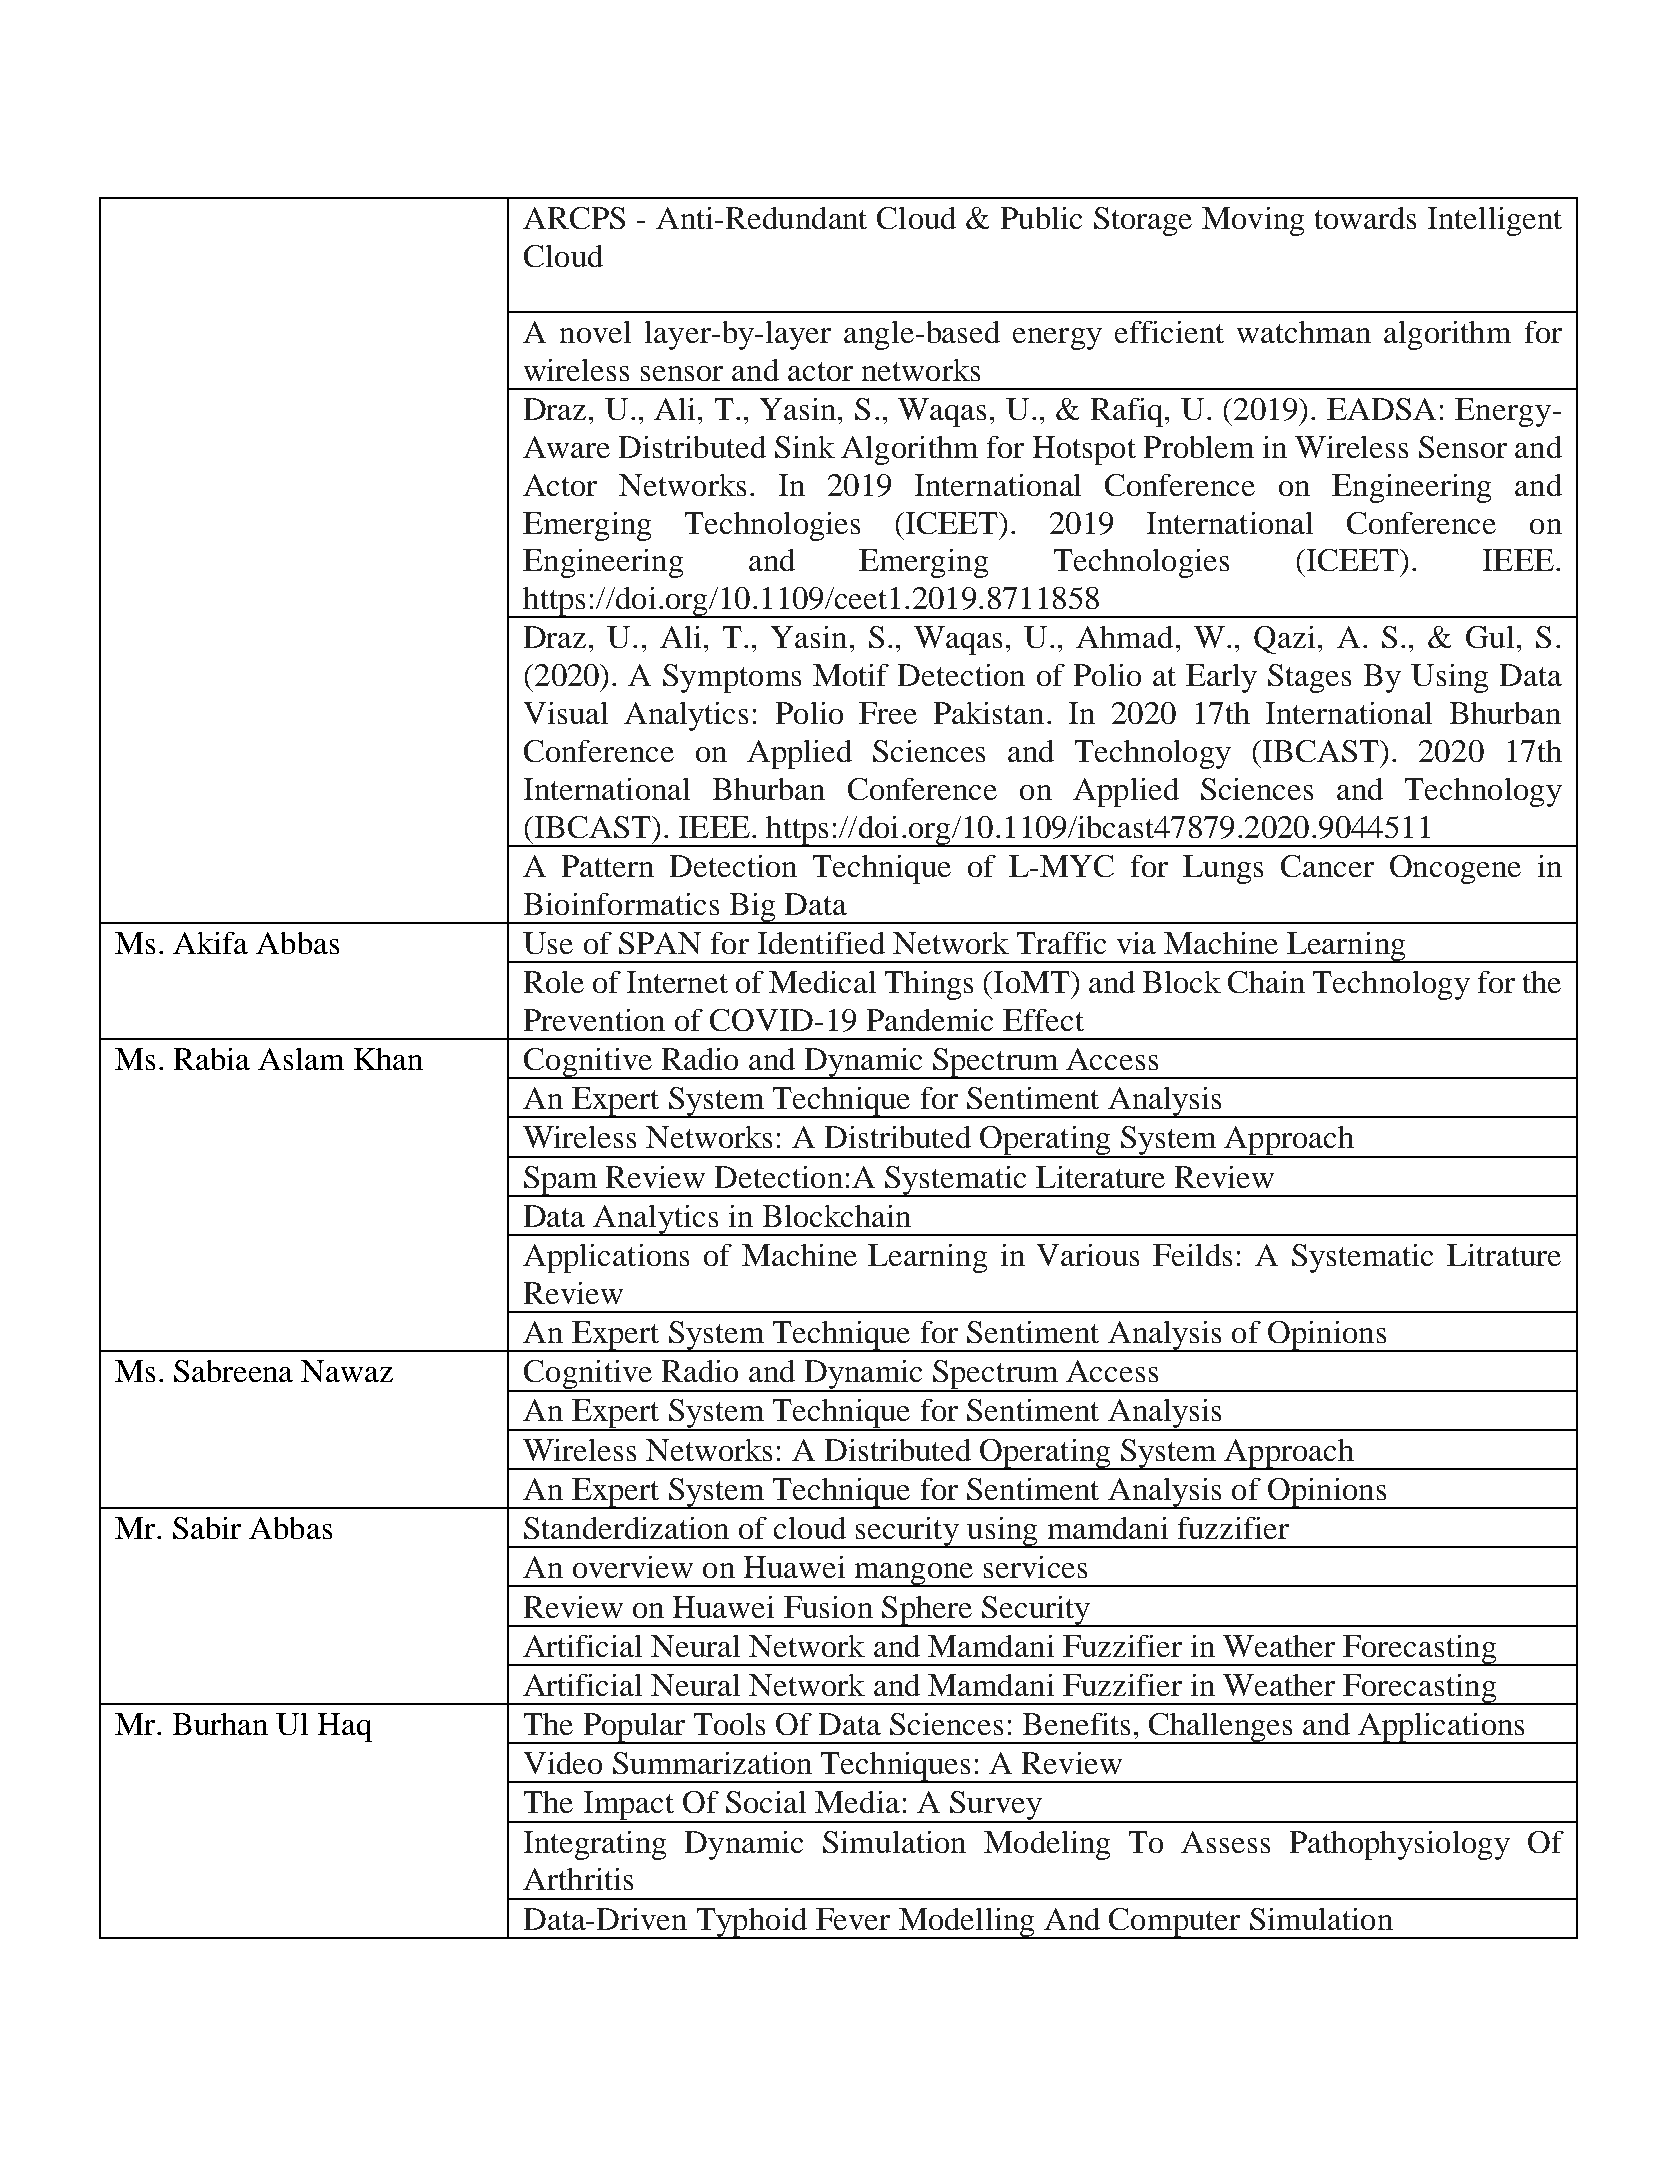 This document has height=2171, width=1678. What do you see at coordinates (1221, 1728) in the document?
I see `Challenges` at bounding box center [1221, 1728].
